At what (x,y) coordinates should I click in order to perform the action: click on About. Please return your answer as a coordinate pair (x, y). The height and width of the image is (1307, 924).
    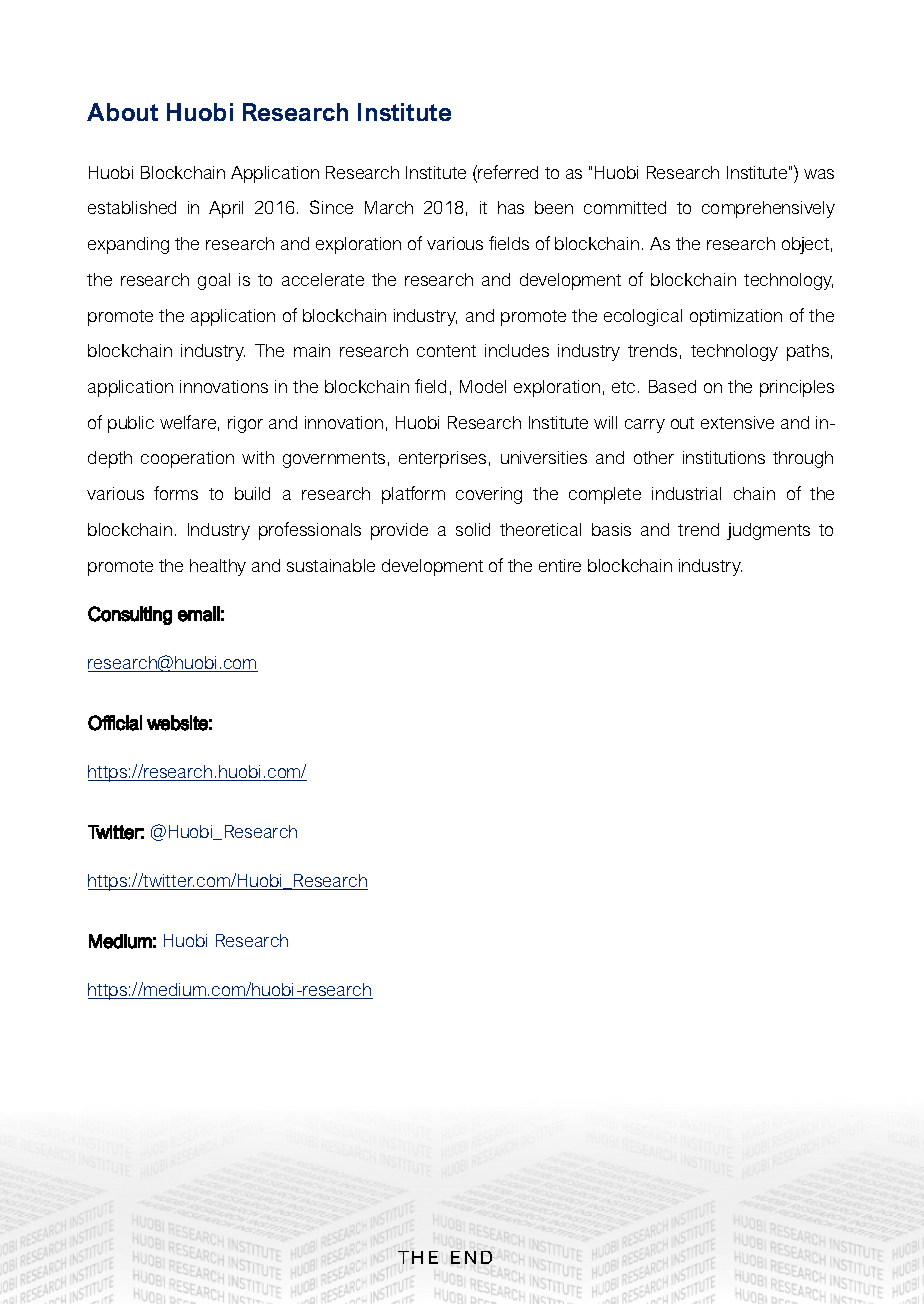
    Looking at the image, I should click on (122, 112).
